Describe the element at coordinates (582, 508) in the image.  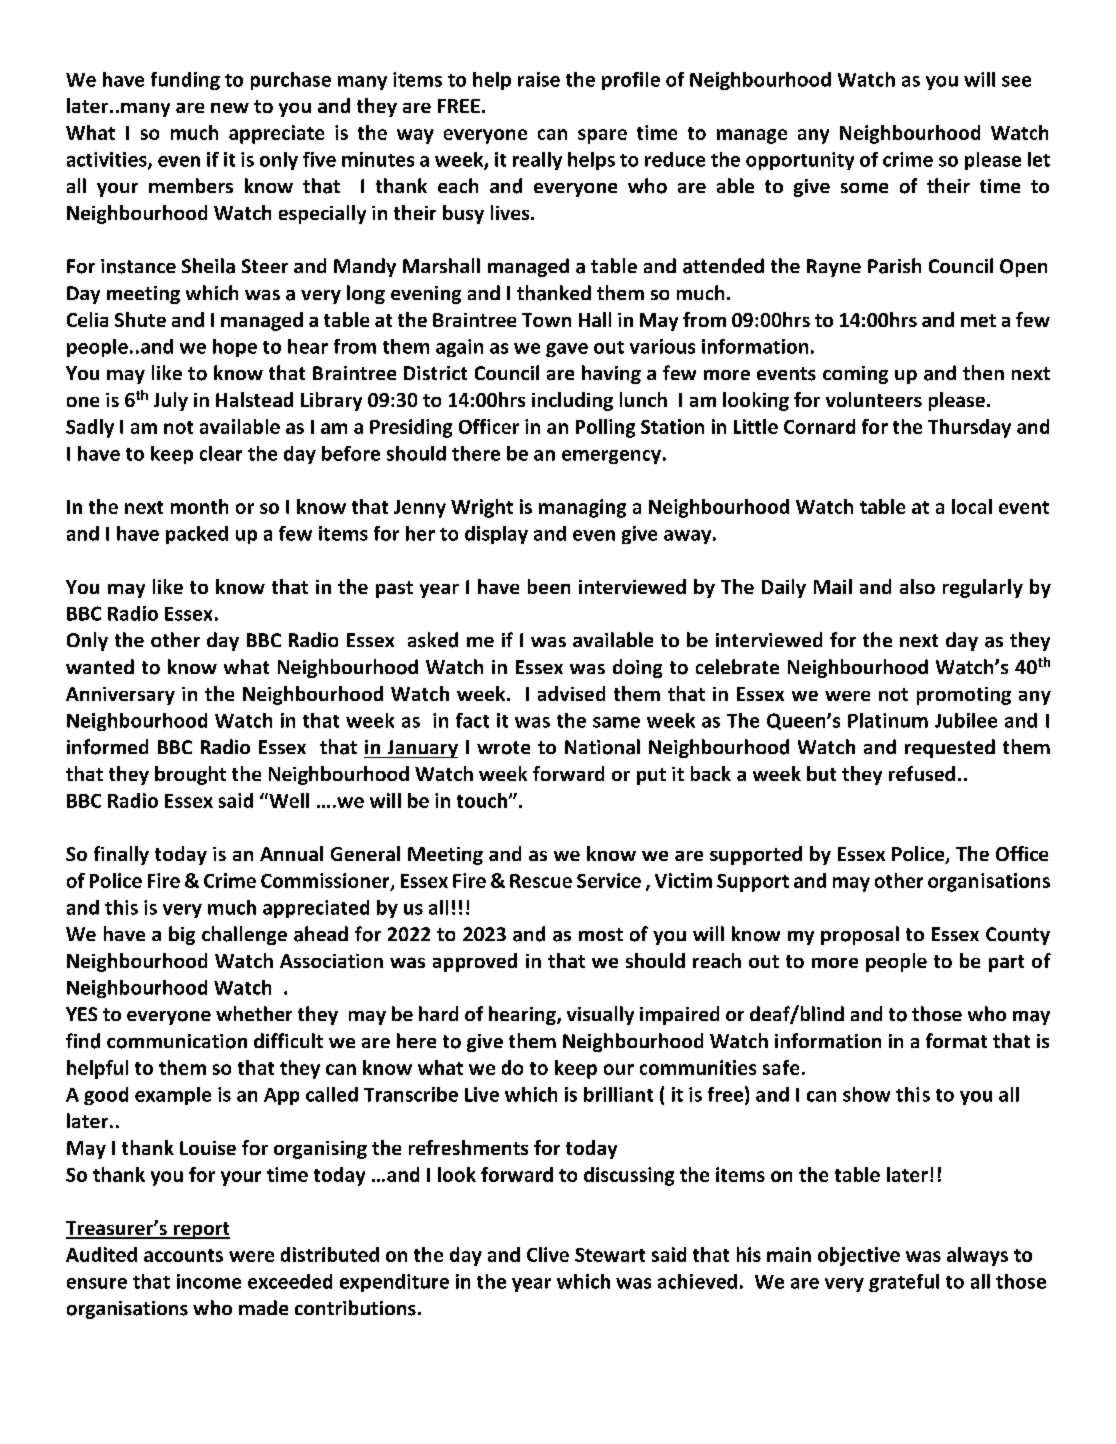
I see `managing` at that location.
